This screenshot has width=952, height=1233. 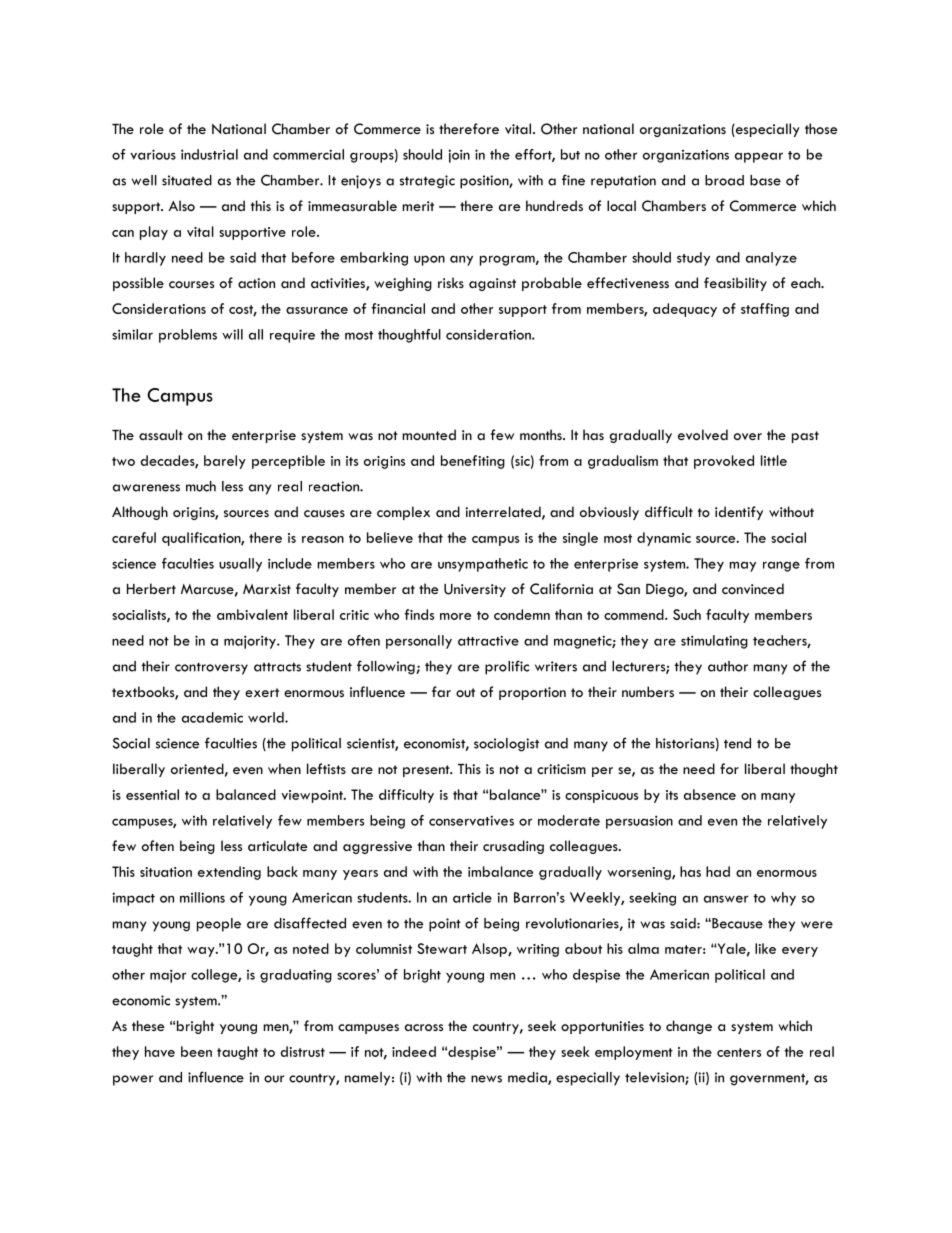 I want to click on industrial, so click(x=209, y=154).
